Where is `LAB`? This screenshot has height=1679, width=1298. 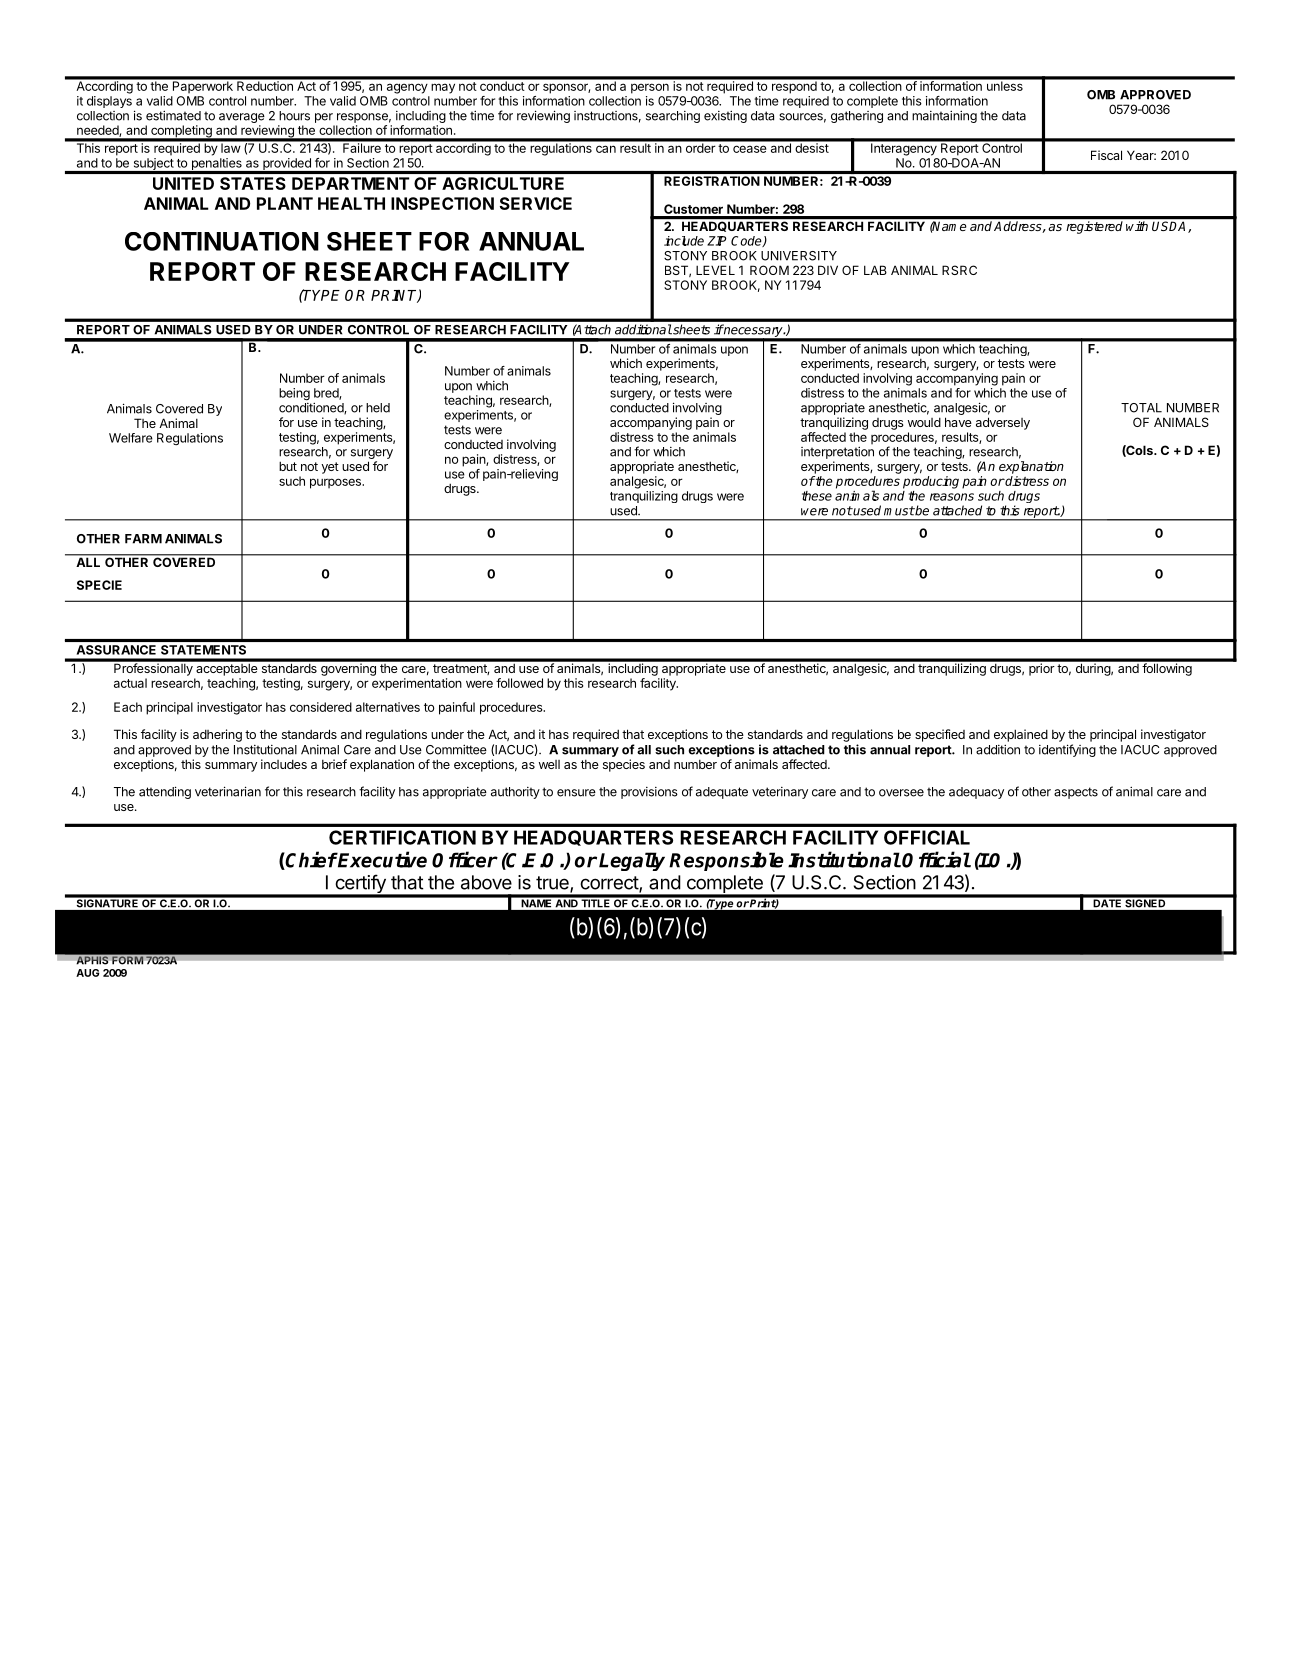 LAB is located at coordinates (875, 270).
